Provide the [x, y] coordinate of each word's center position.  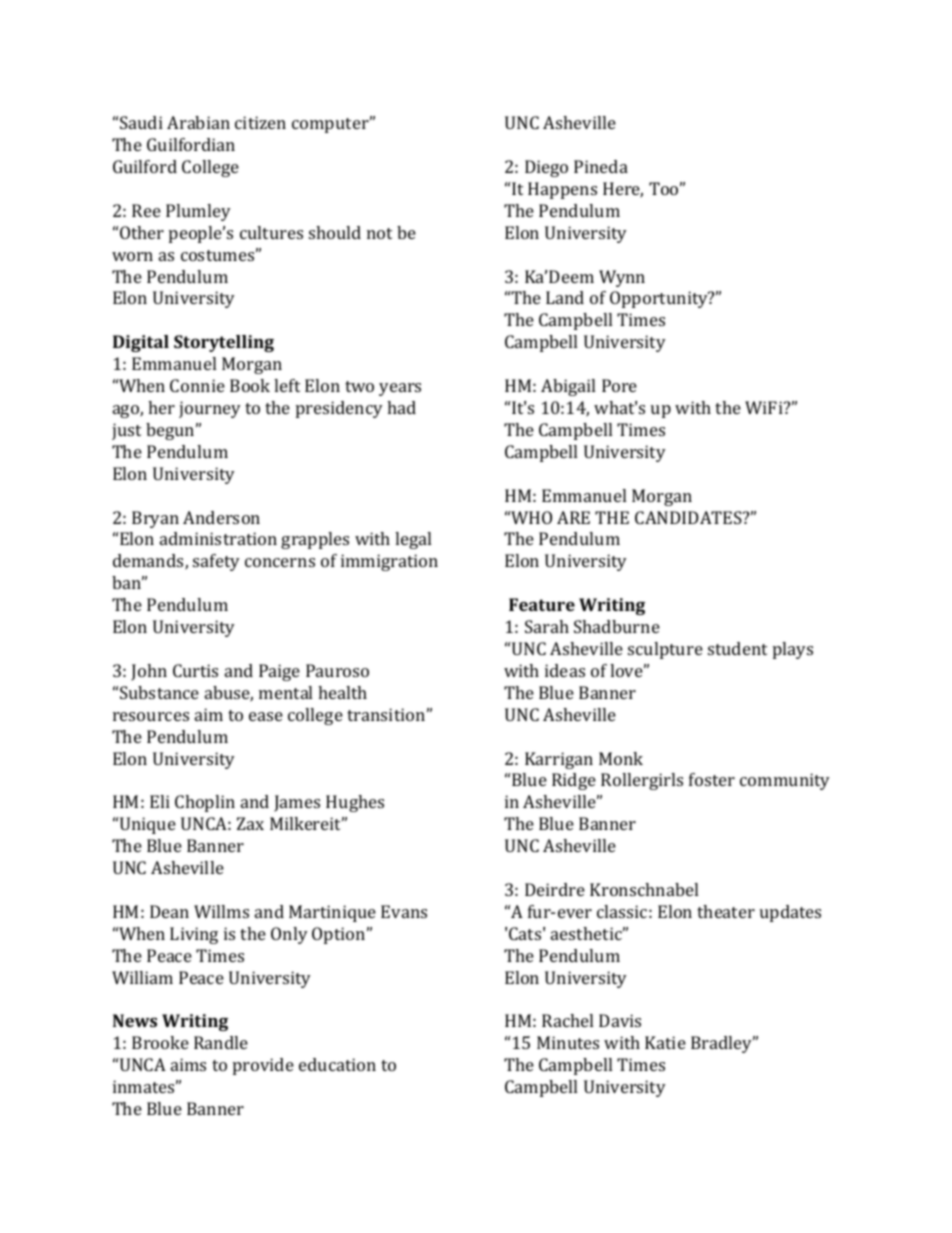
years [400, 389]
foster [712, 779]
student [737, 648]
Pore [619, 385]
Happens [562, 190]
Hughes [355, 803]
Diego [546, 168]
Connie [197, 385]
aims [188, 1064]
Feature [542, 604]
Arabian [198, 122]
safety [216, 562]
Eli [160, 801]
